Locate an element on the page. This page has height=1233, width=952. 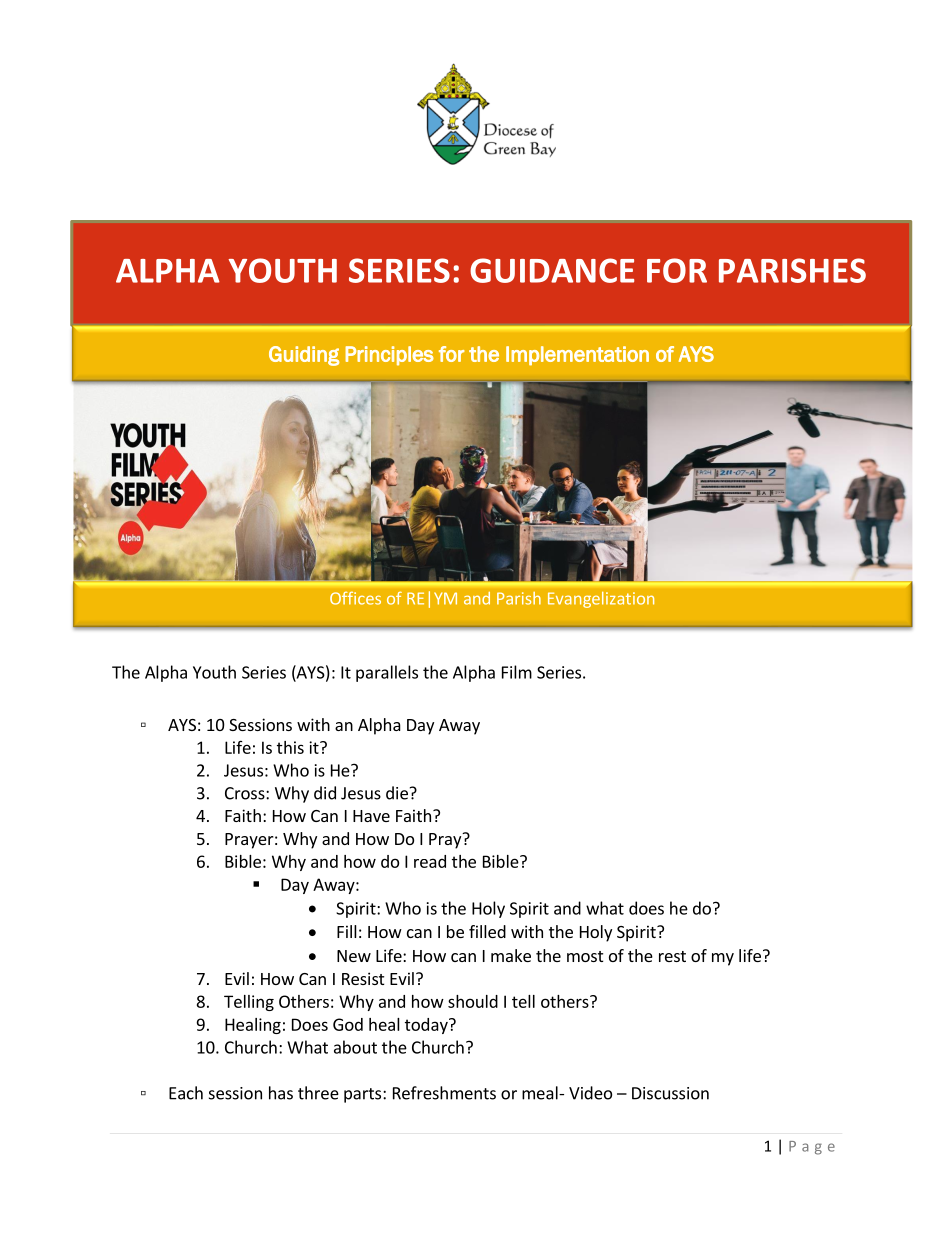
GUIDANCE is located at coordinates (552, 270).
